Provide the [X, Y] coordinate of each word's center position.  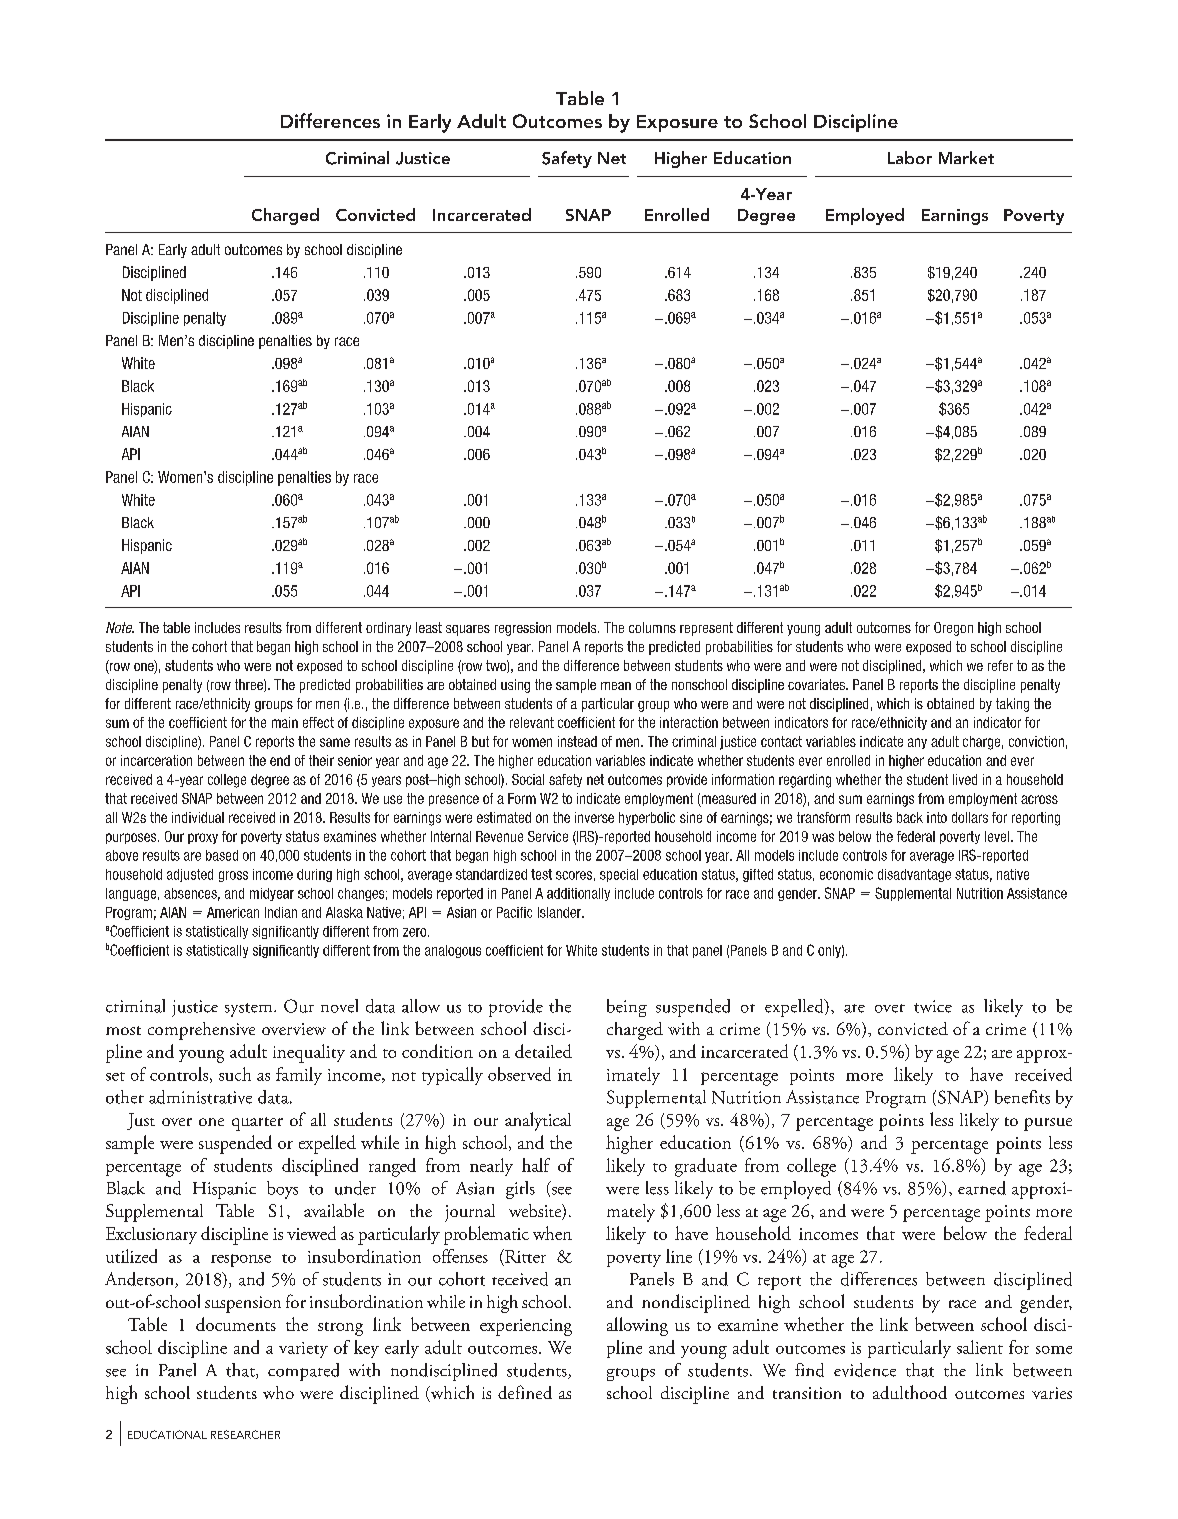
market [966, 157]
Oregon [953, 629]
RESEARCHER [245, 1434]
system [250, 1010]
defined [525, 1392]
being [627, 1008]
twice [933, 1006]
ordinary [388, 629]
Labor [910, 157]
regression [523, 629]
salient [980, 1347]
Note [120, 627]
